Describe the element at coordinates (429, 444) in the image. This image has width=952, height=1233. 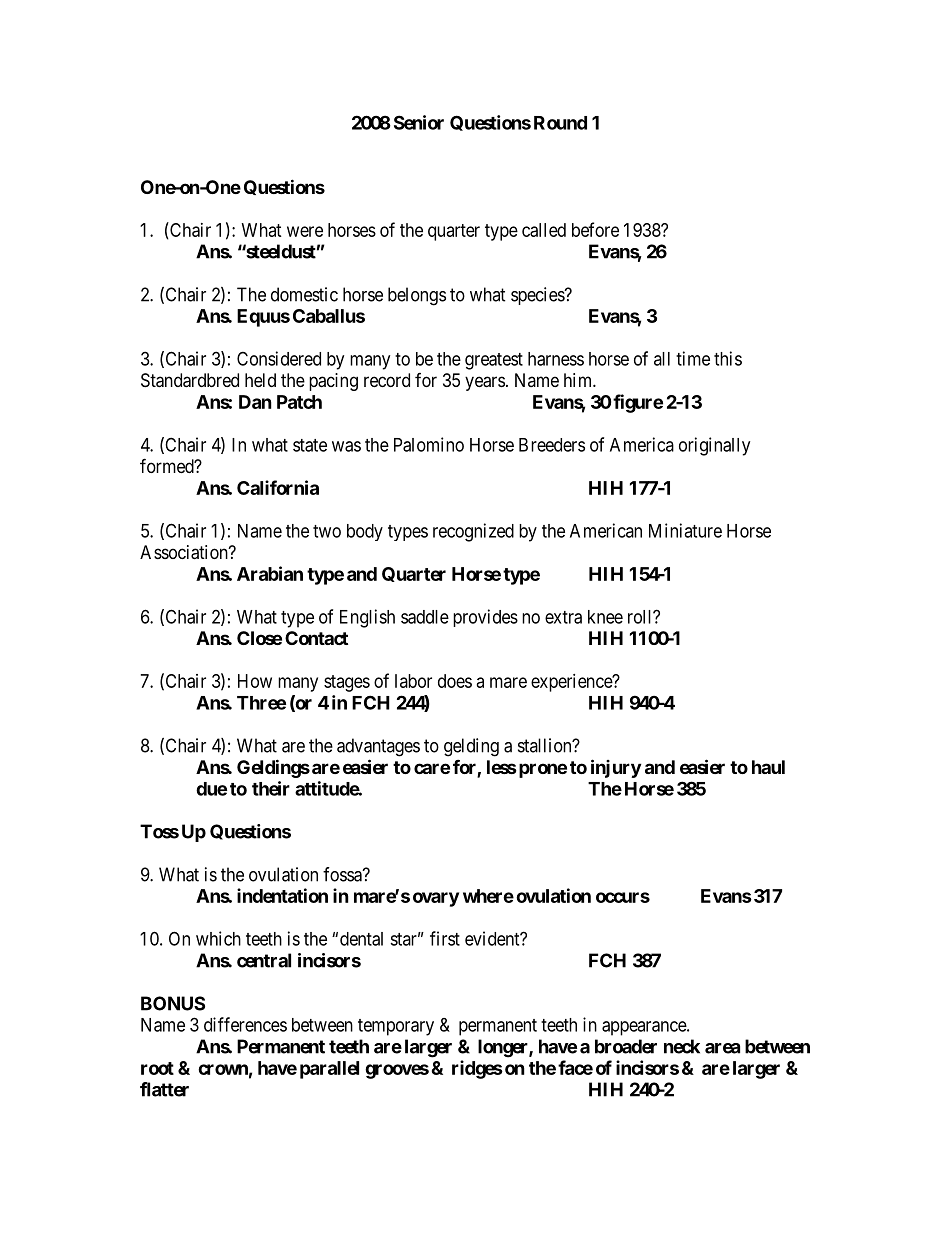
I see `Palomino` at that location.
